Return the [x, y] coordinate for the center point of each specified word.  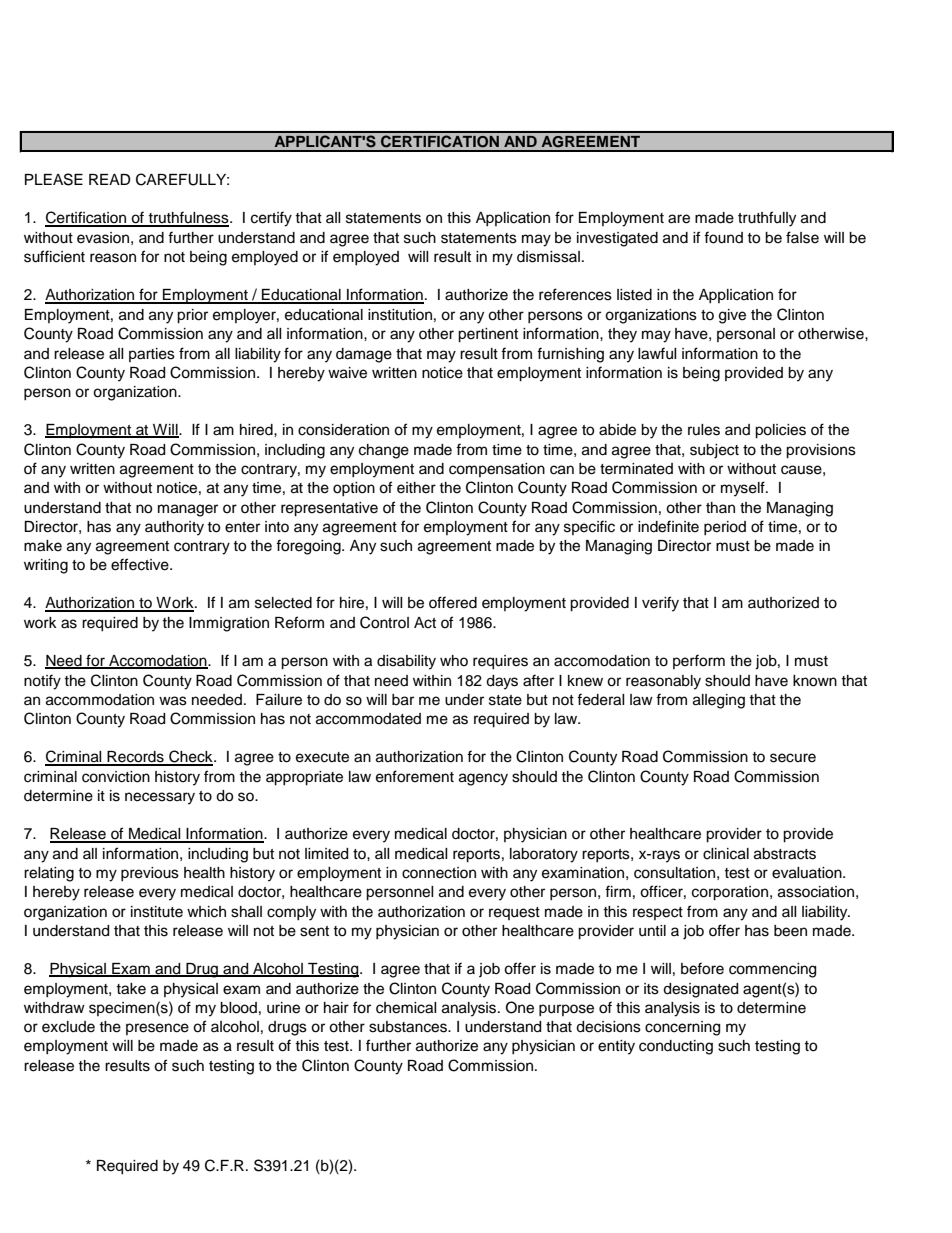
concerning [682, 1028]
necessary [160, 798]
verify [660, 604]
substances [409, 1027]
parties [152, 355]
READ [110, 179]
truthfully [767, 219]
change [384, 451]
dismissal [548, 257]
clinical [726, 854]
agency [483, 779]
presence [157, 1029]
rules [704, 430]
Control [384, 622]
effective [141, 564]
